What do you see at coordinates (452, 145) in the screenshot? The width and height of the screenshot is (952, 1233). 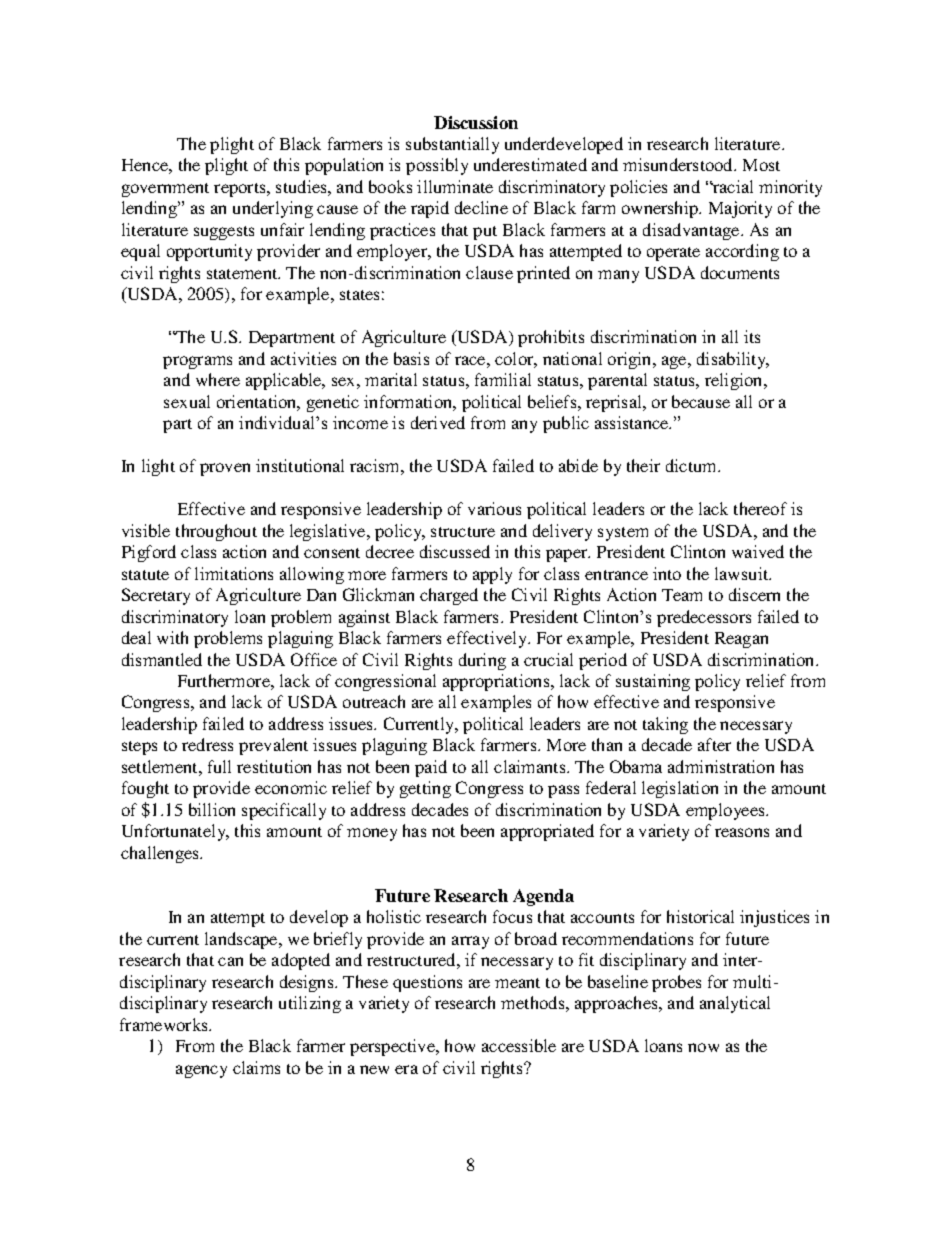 I see `substantially` at bounding box center [452, 145].
